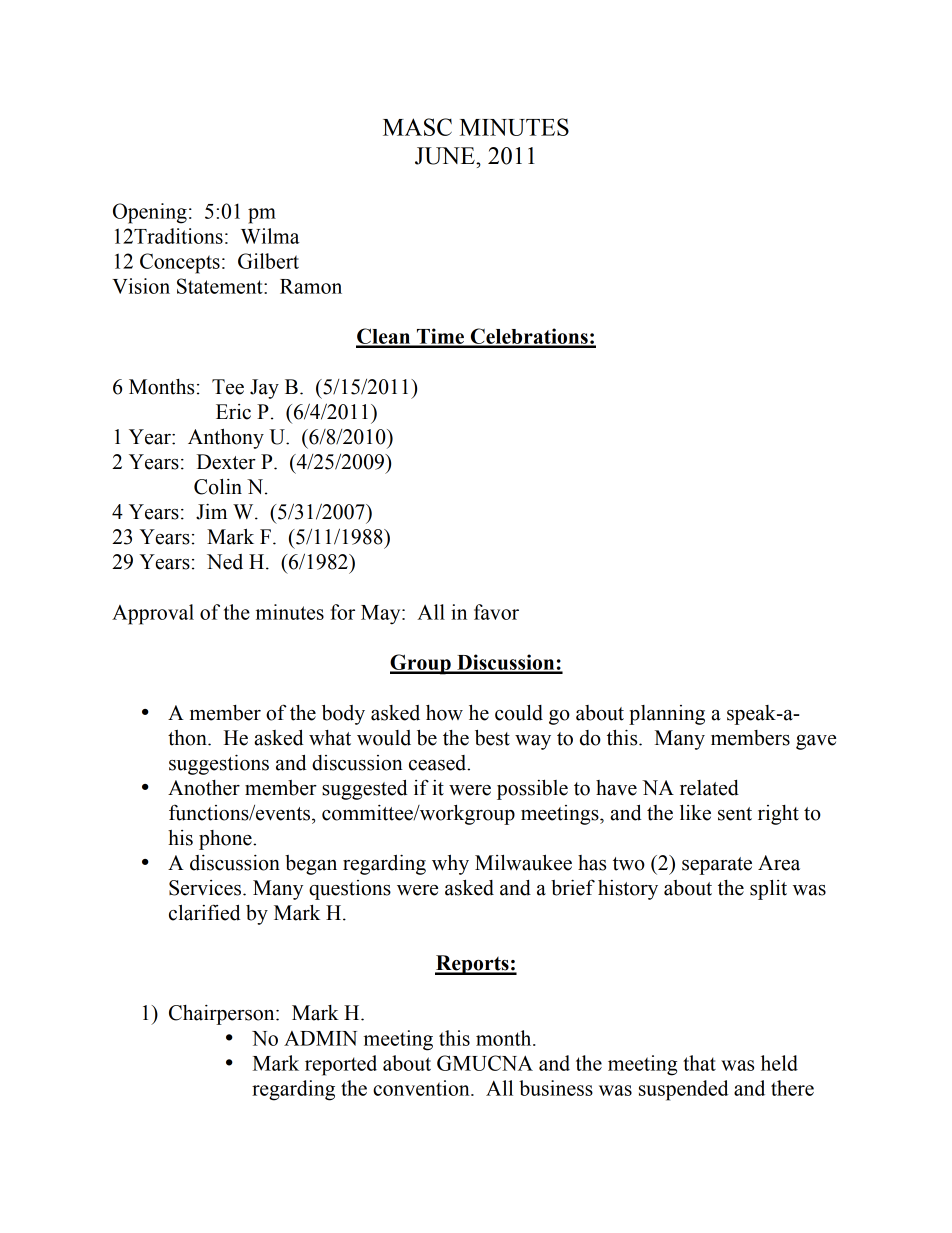  Describe the element at coordinates (417, 127) in the image. I see `MASC` at that location.
